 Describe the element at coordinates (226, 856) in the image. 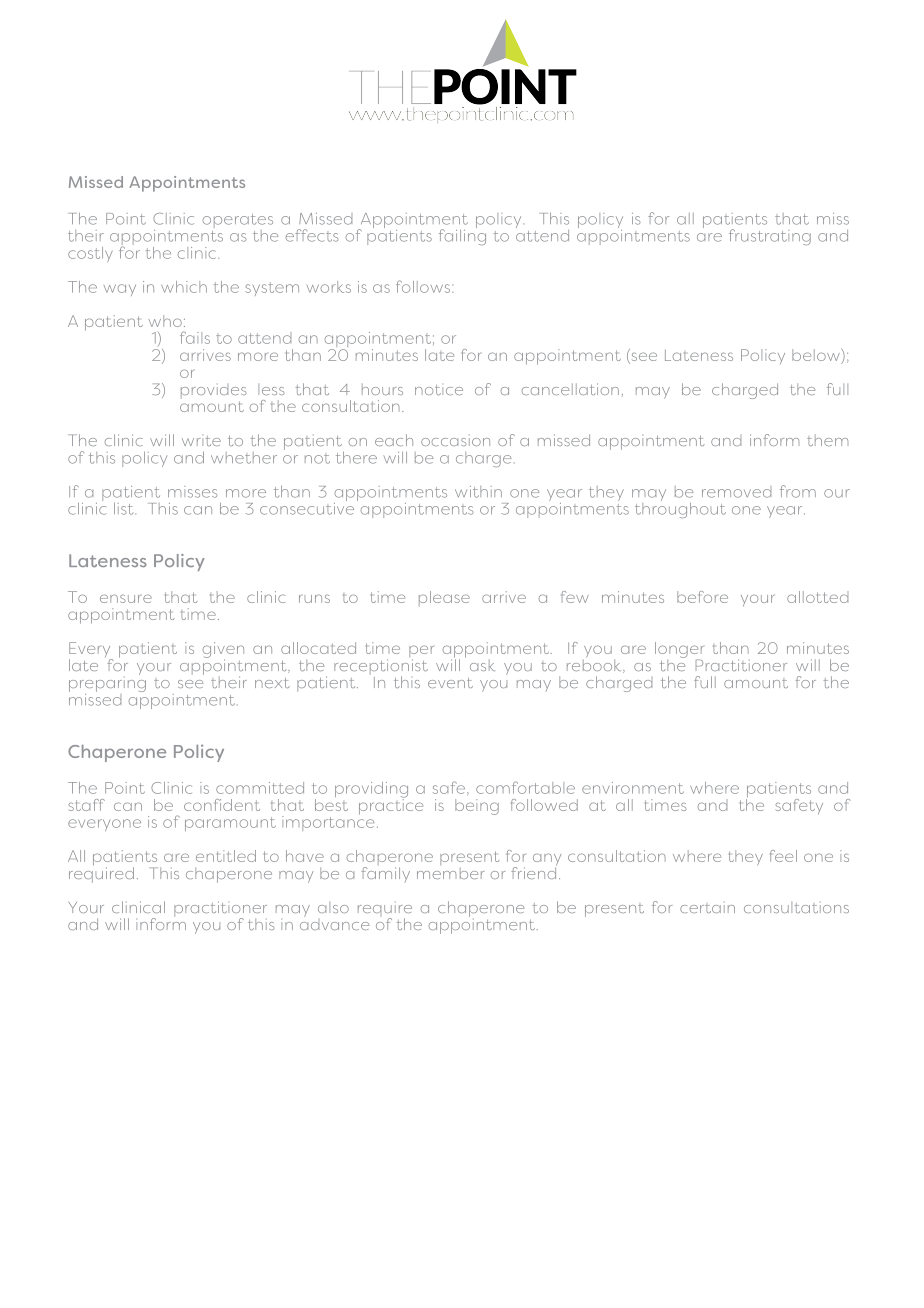

I see `entitled` at that location.
